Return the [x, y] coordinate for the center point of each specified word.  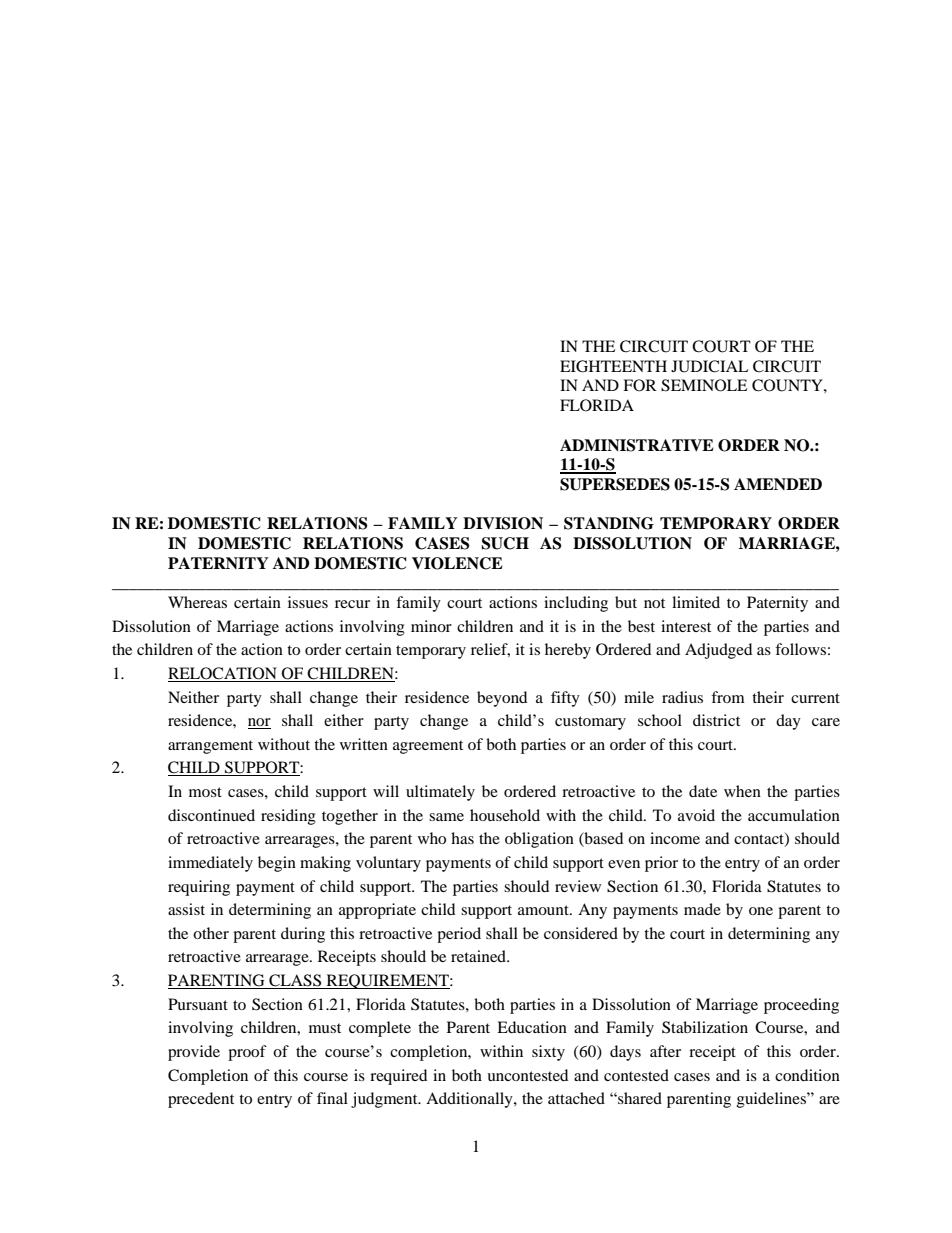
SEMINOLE [704, 385]
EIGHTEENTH [613, 366]
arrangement [210, 747]
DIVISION [503, 523]
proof [247, 1053]
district [716, 720]
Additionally [470, 1100]
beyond [502, 699]
